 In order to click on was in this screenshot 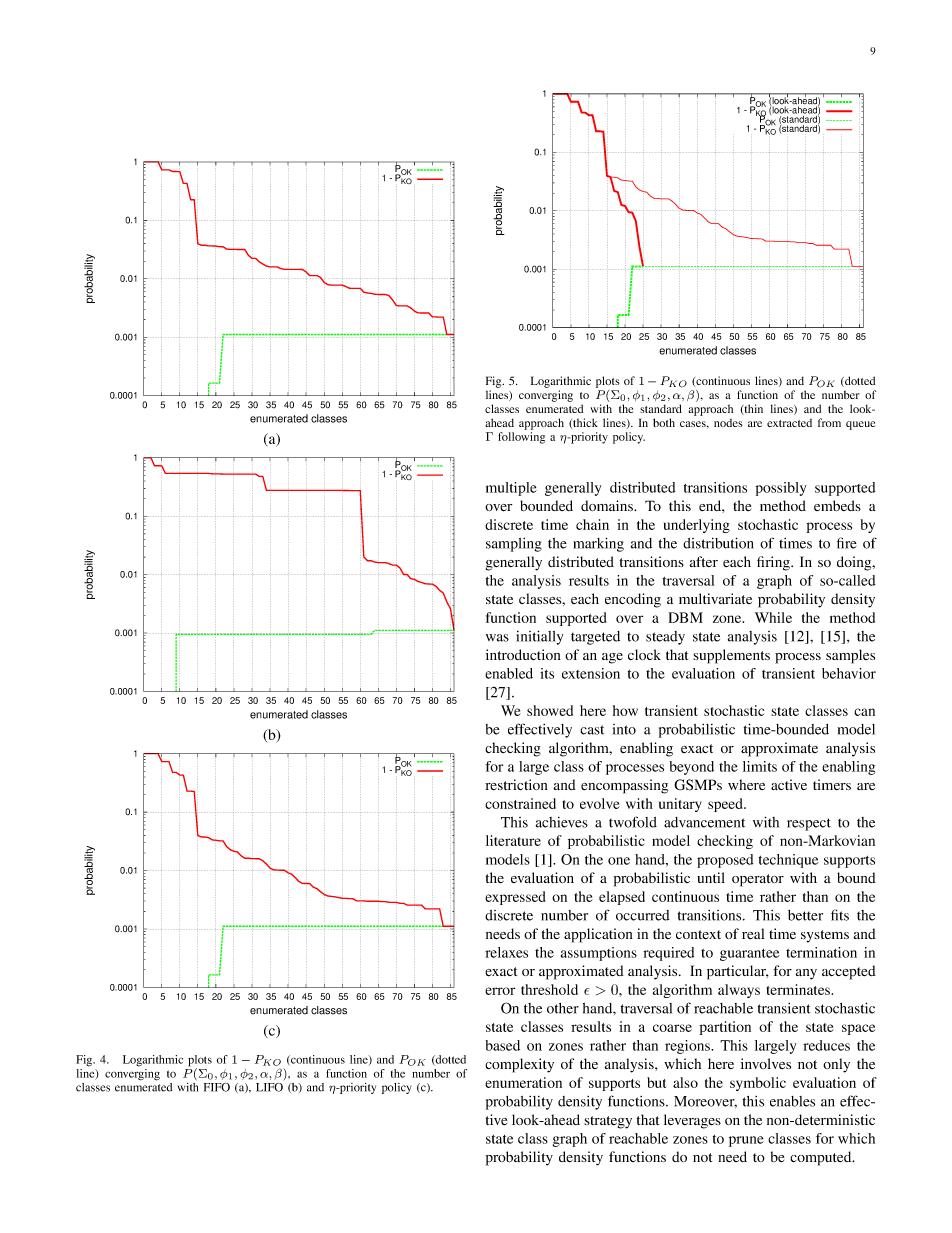, I will do `click(497, 638)`.
